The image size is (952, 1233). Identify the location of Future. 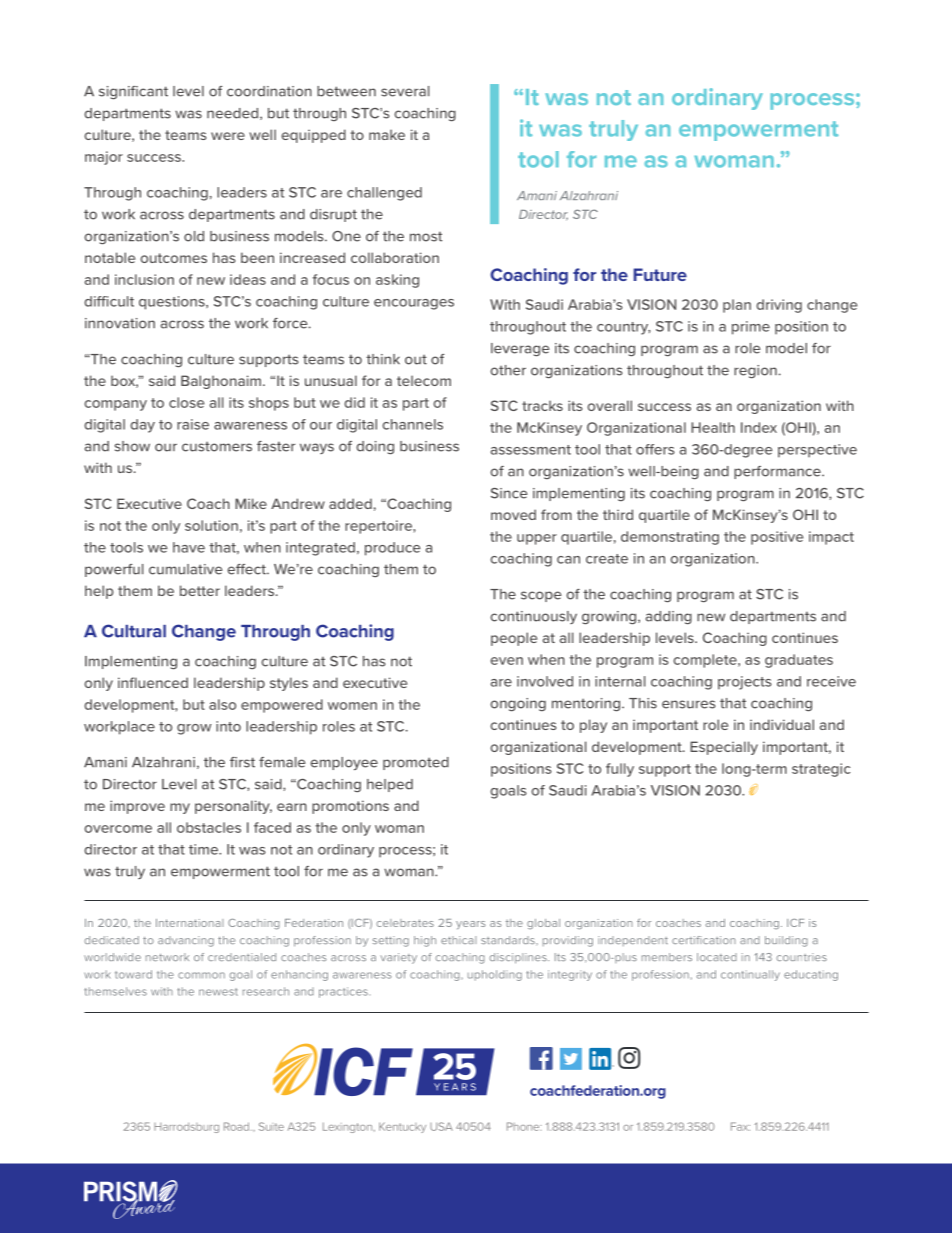
(660, 274).
